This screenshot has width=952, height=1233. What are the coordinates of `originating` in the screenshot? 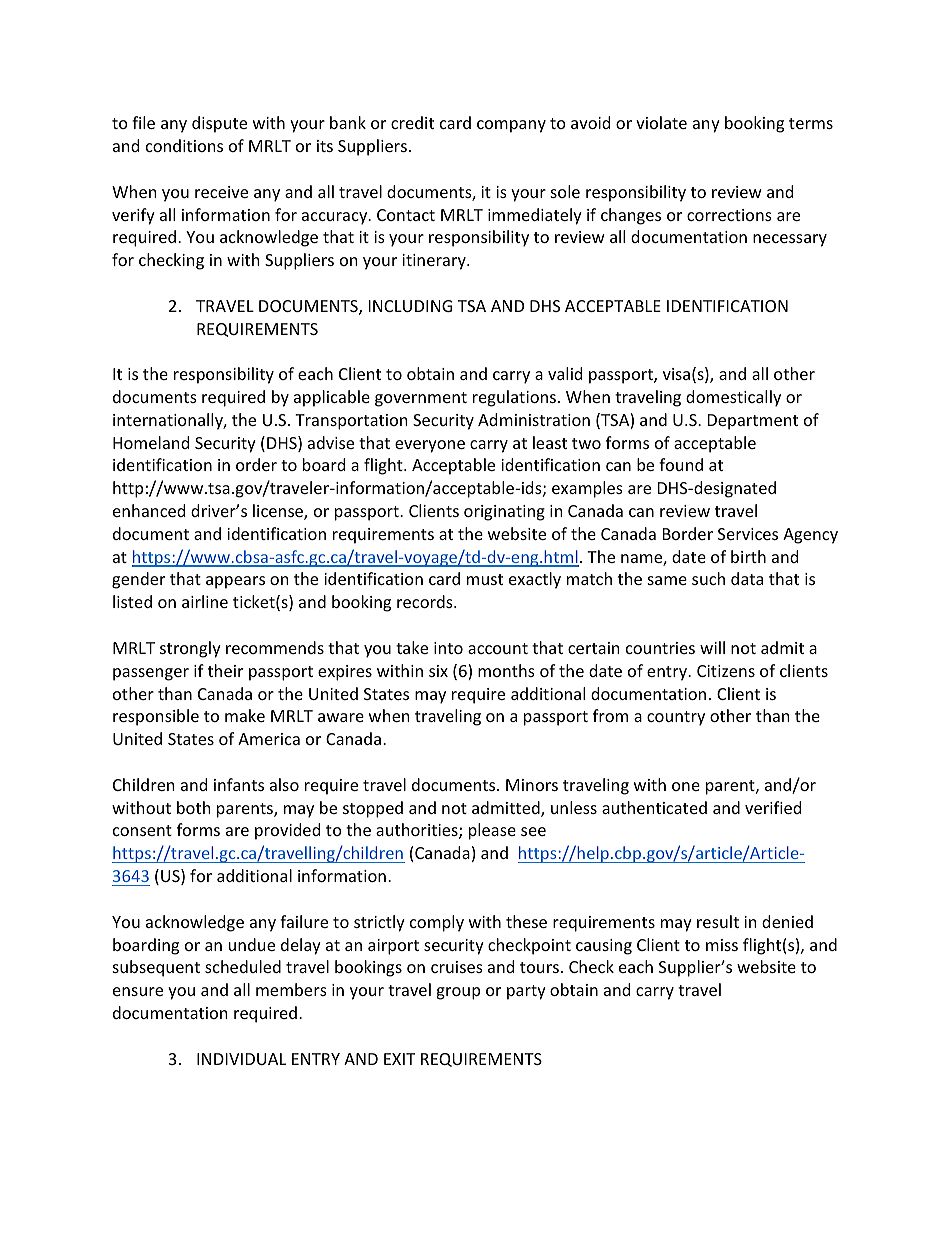 It's located at (504, 513).
